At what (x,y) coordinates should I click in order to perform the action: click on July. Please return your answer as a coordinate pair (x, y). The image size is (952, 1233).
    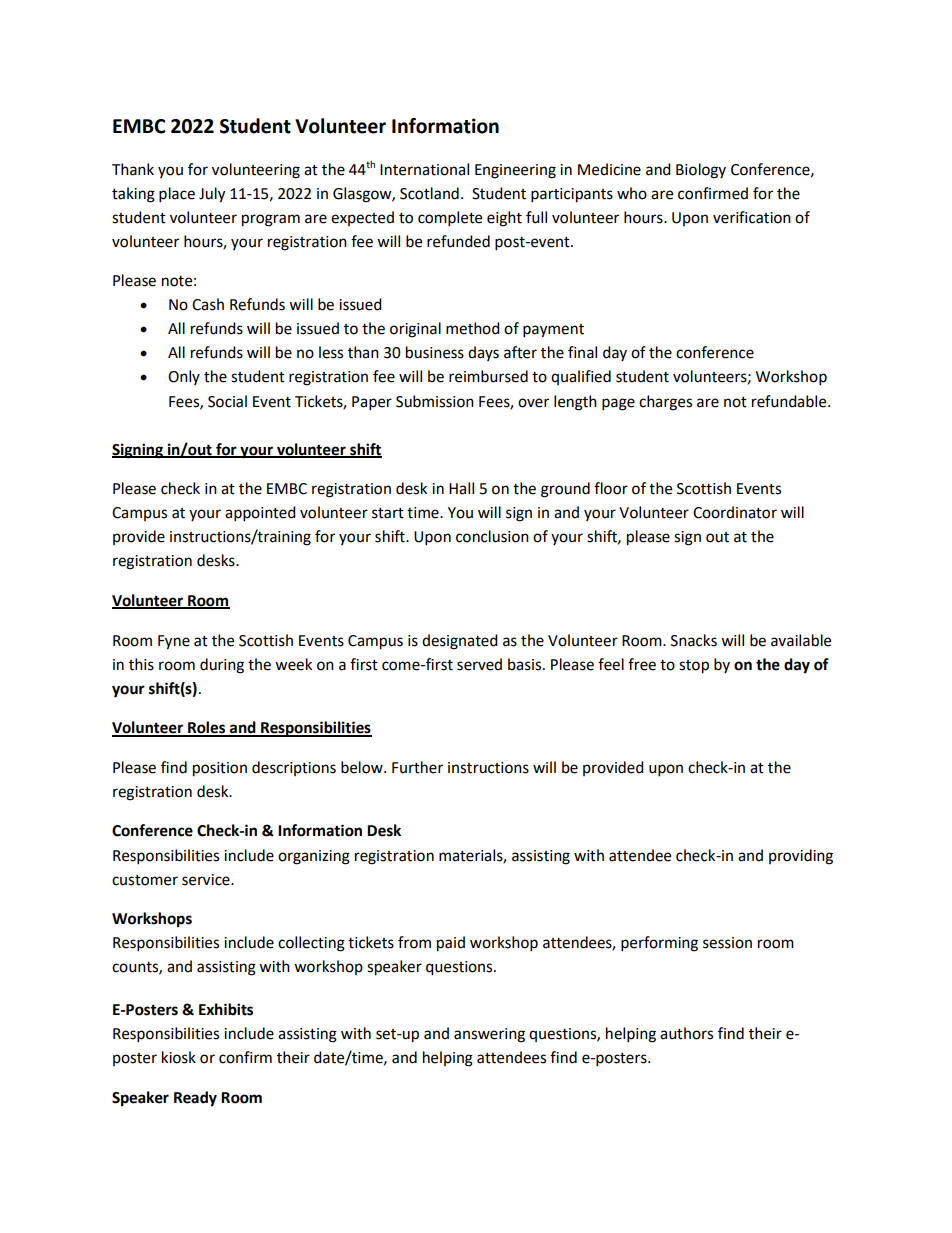
    Looking at the image, I should click on (212, 195).
